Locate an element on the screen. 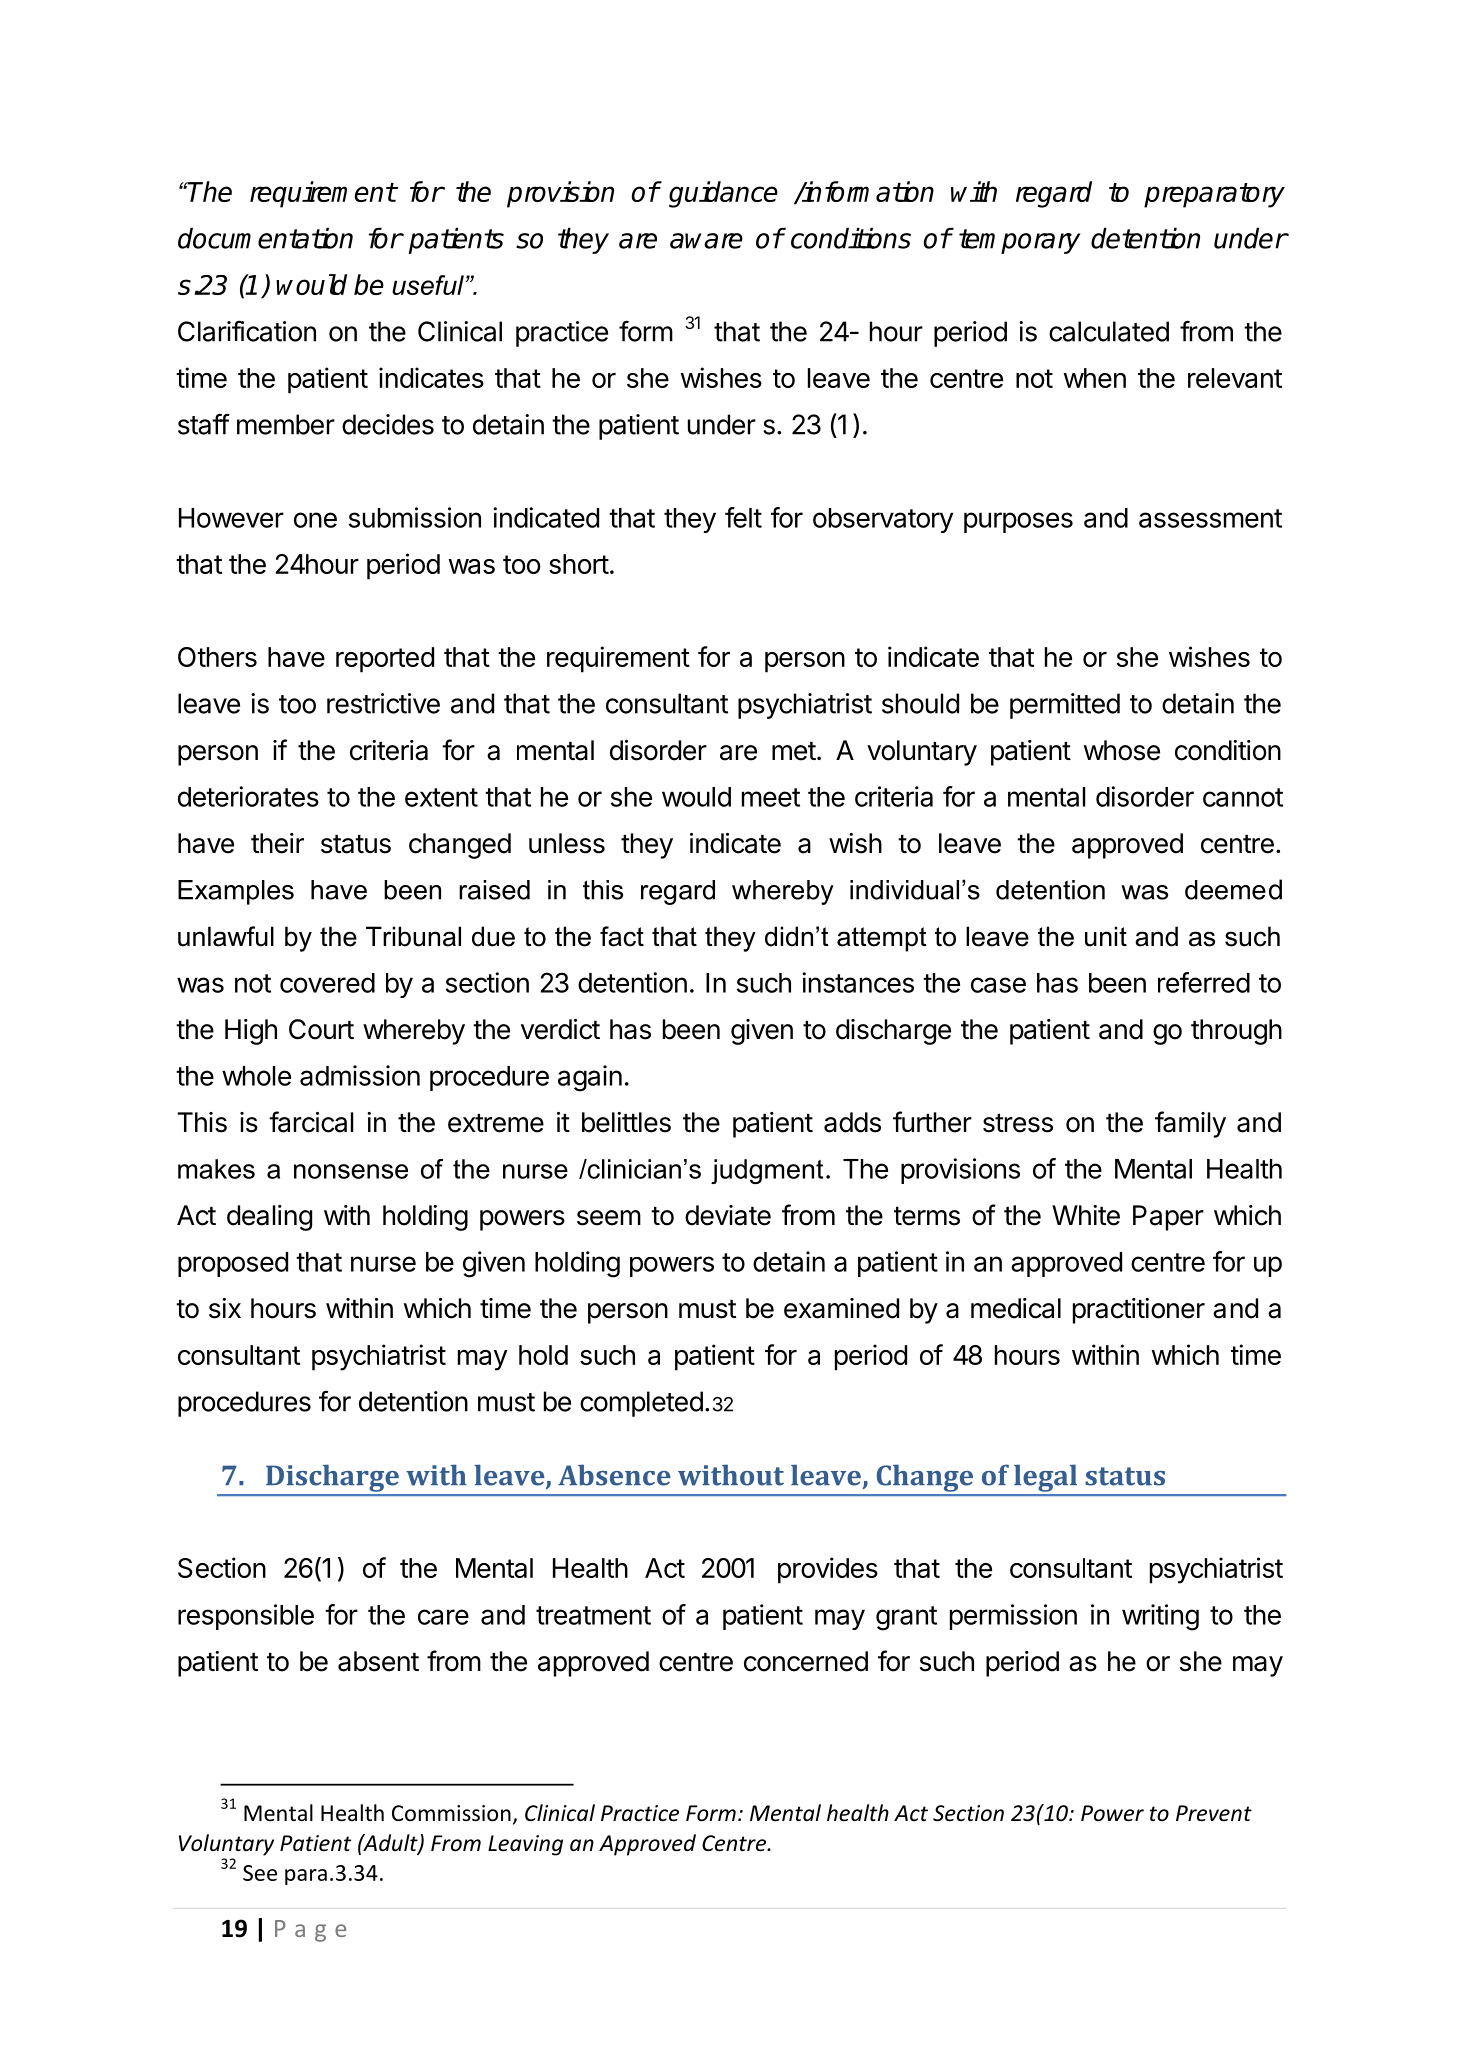 The image size is (1459, 2064). instances is located at coordinates (858, 982).
